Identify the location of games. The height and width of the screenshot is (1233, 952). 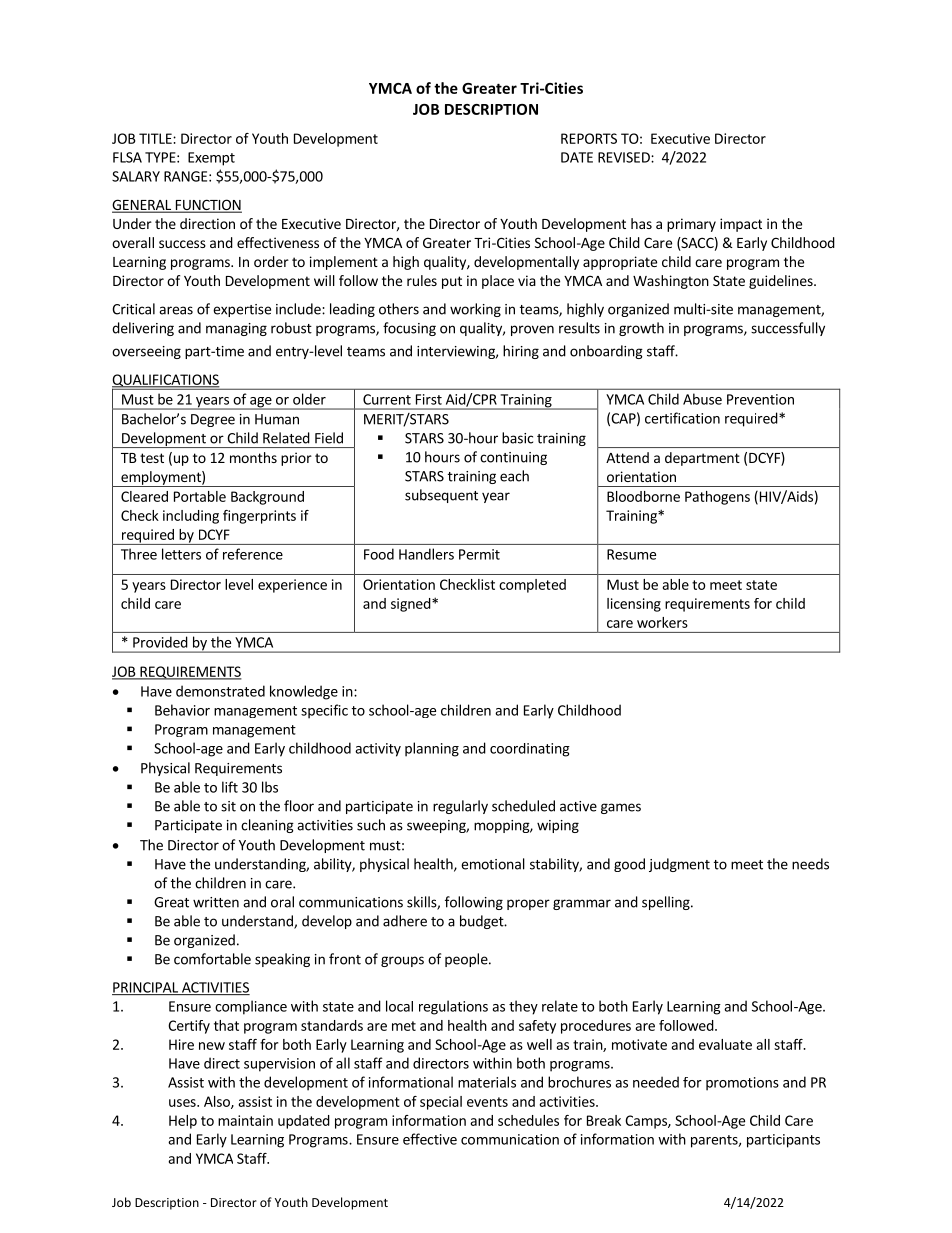
(621, 808).
